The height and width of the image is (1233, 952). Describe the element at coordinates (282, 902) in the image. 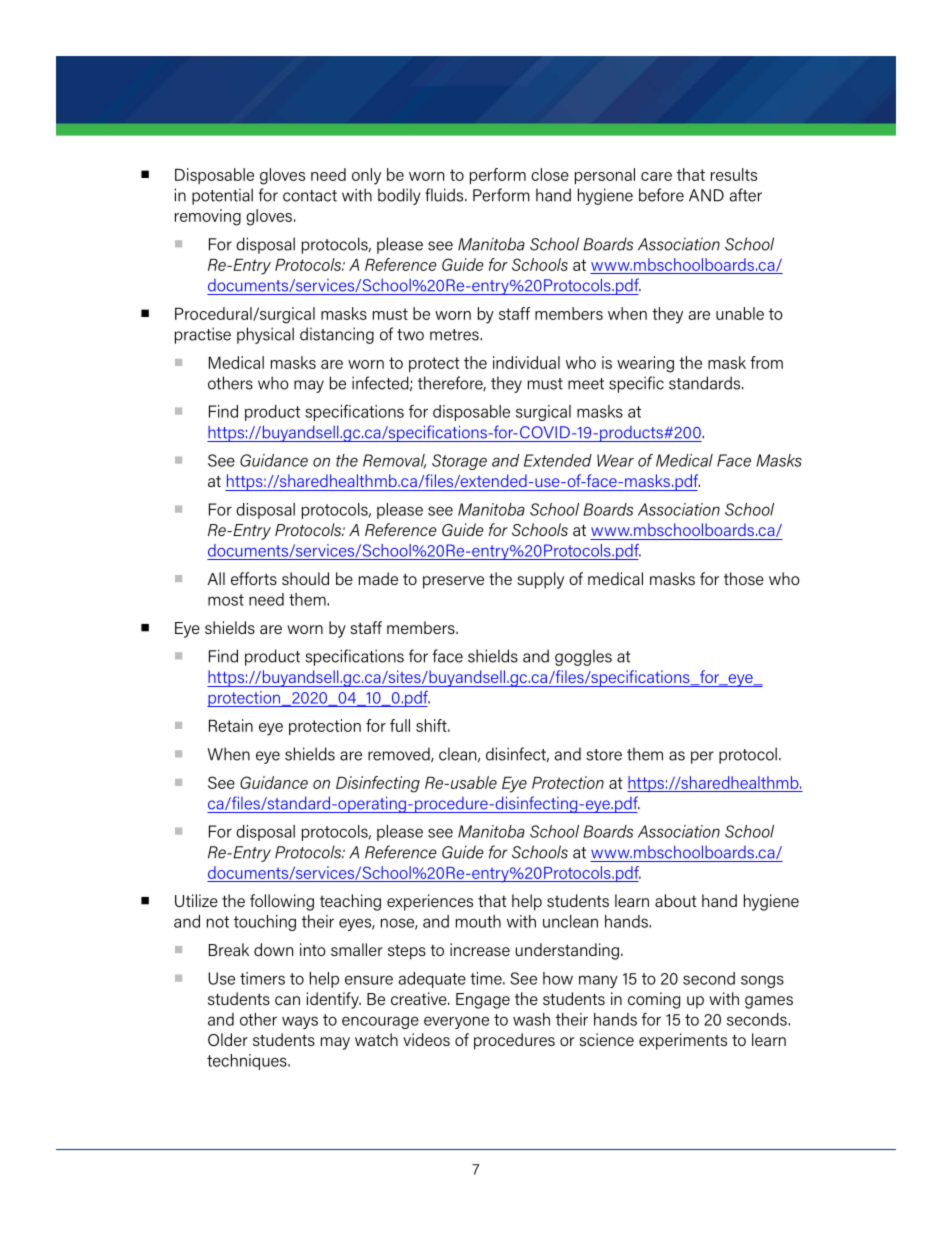

I see `following` at that location.
